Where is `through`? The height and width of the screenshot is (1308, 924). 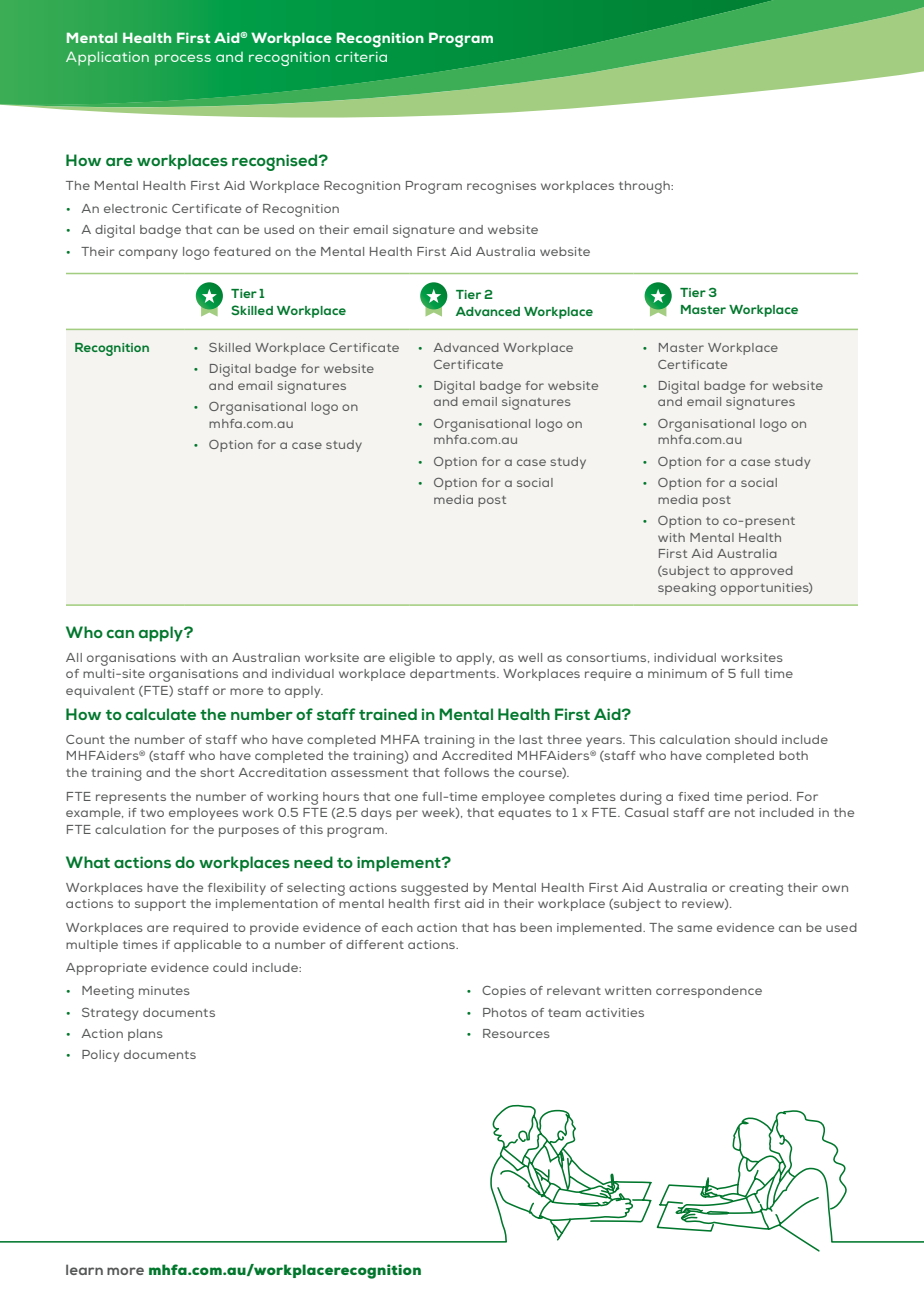
through is located at coordinates (645, 187).
